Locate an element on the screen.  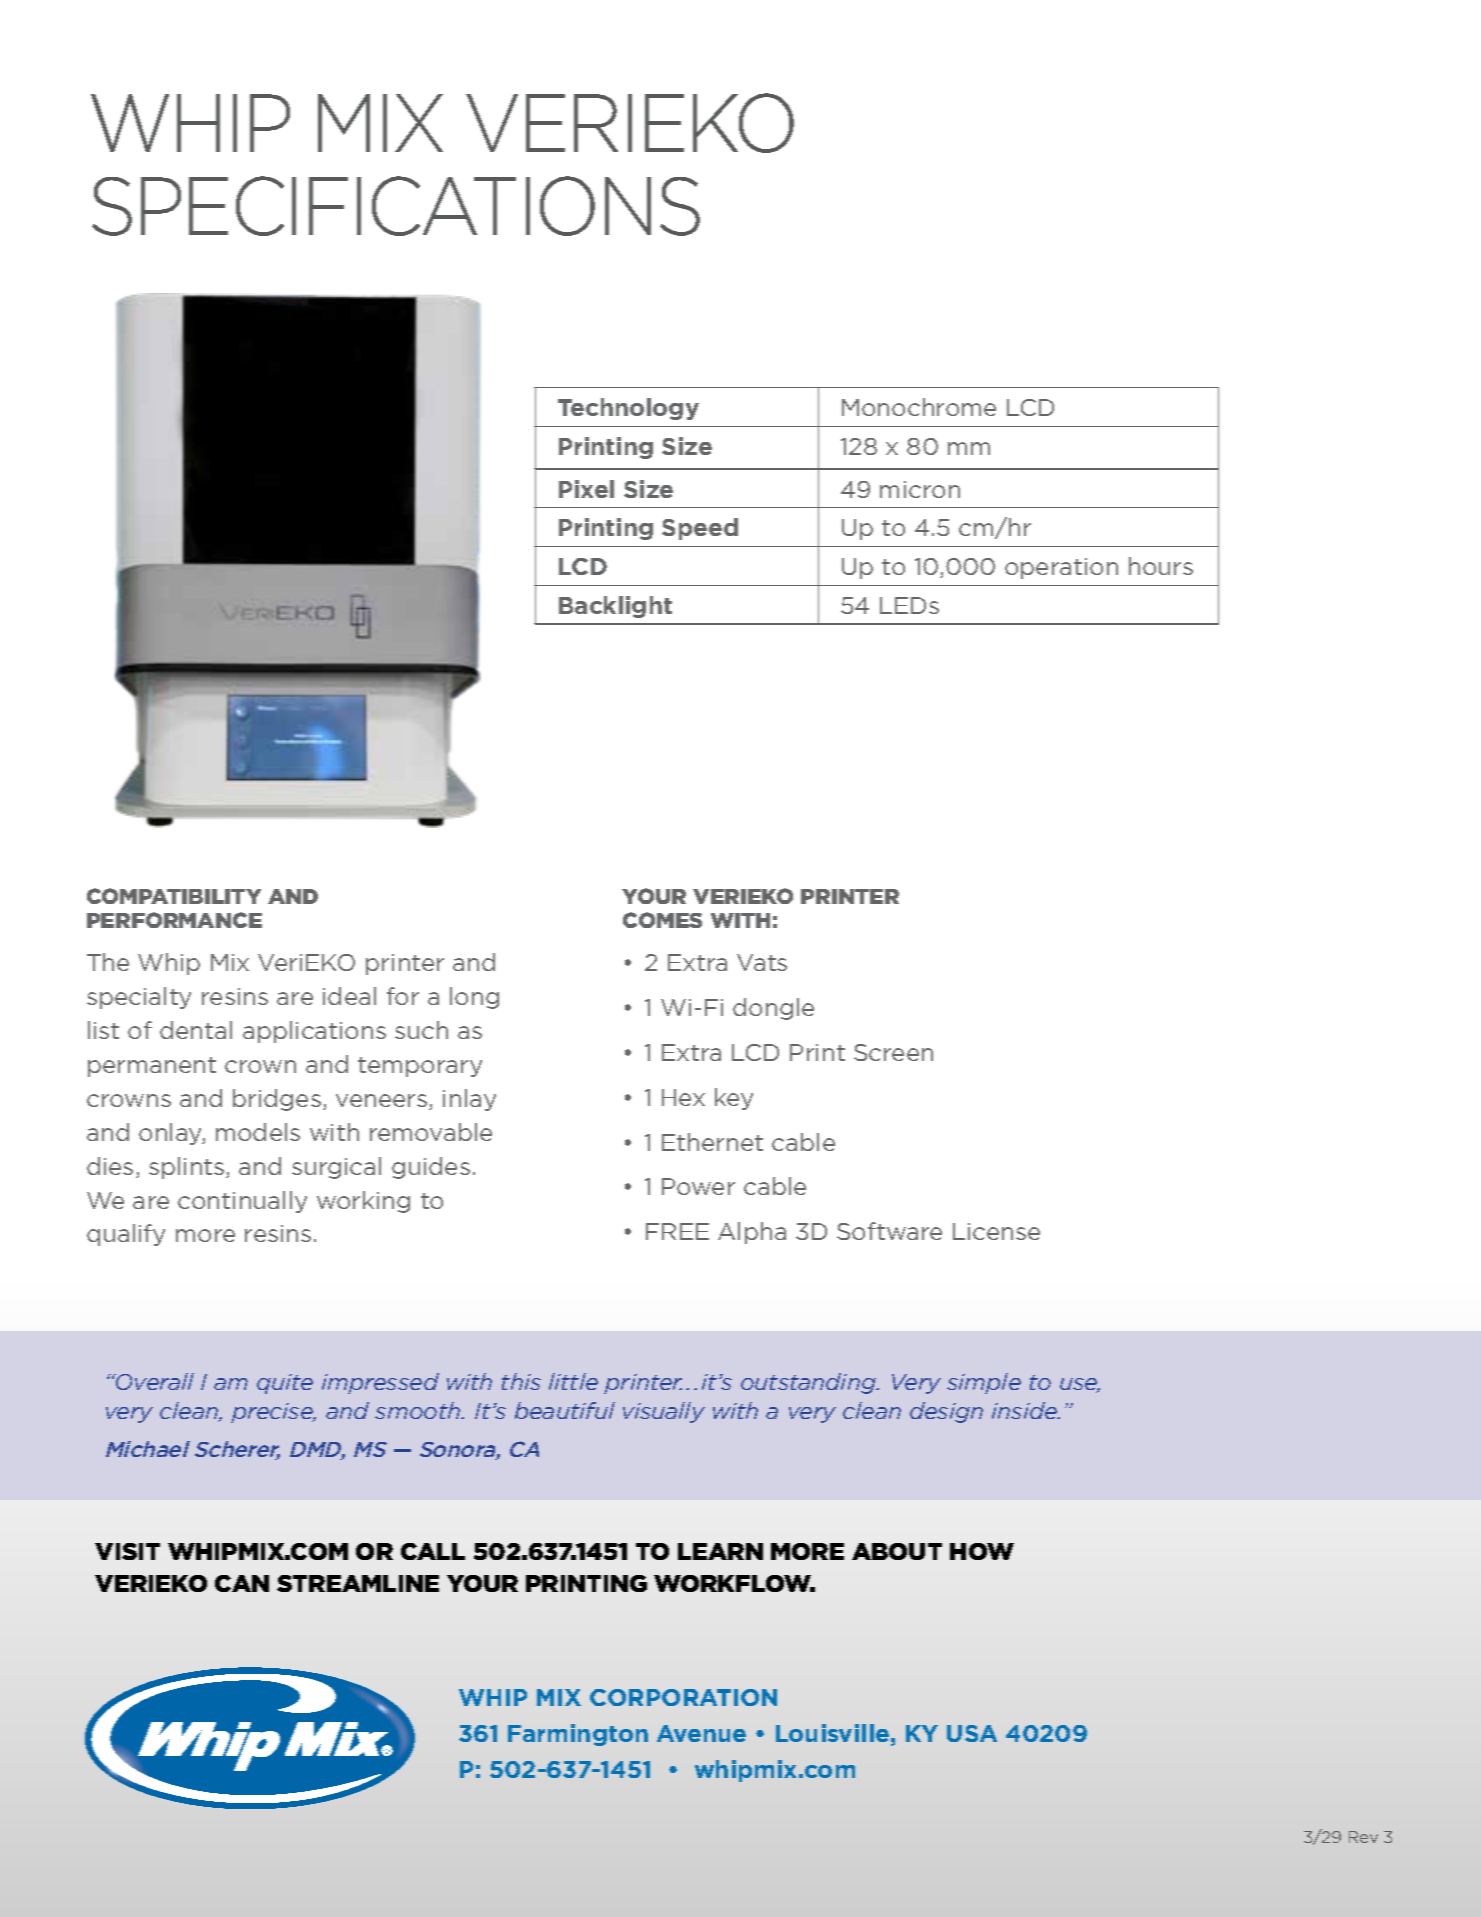
hours is located at coordinates (1161, 566).
